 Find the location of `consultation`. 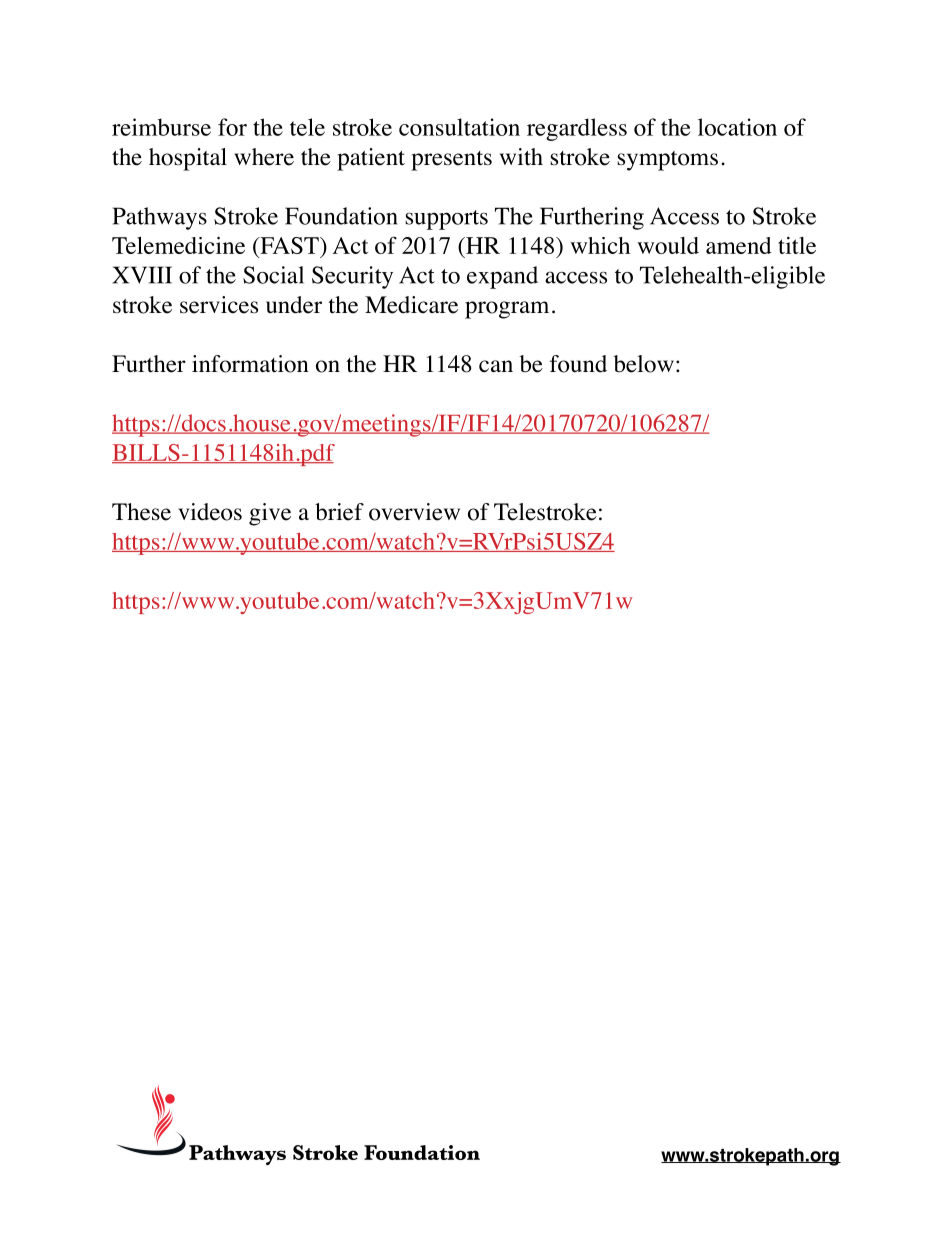

consultation is located at coordinates (459, 127).
